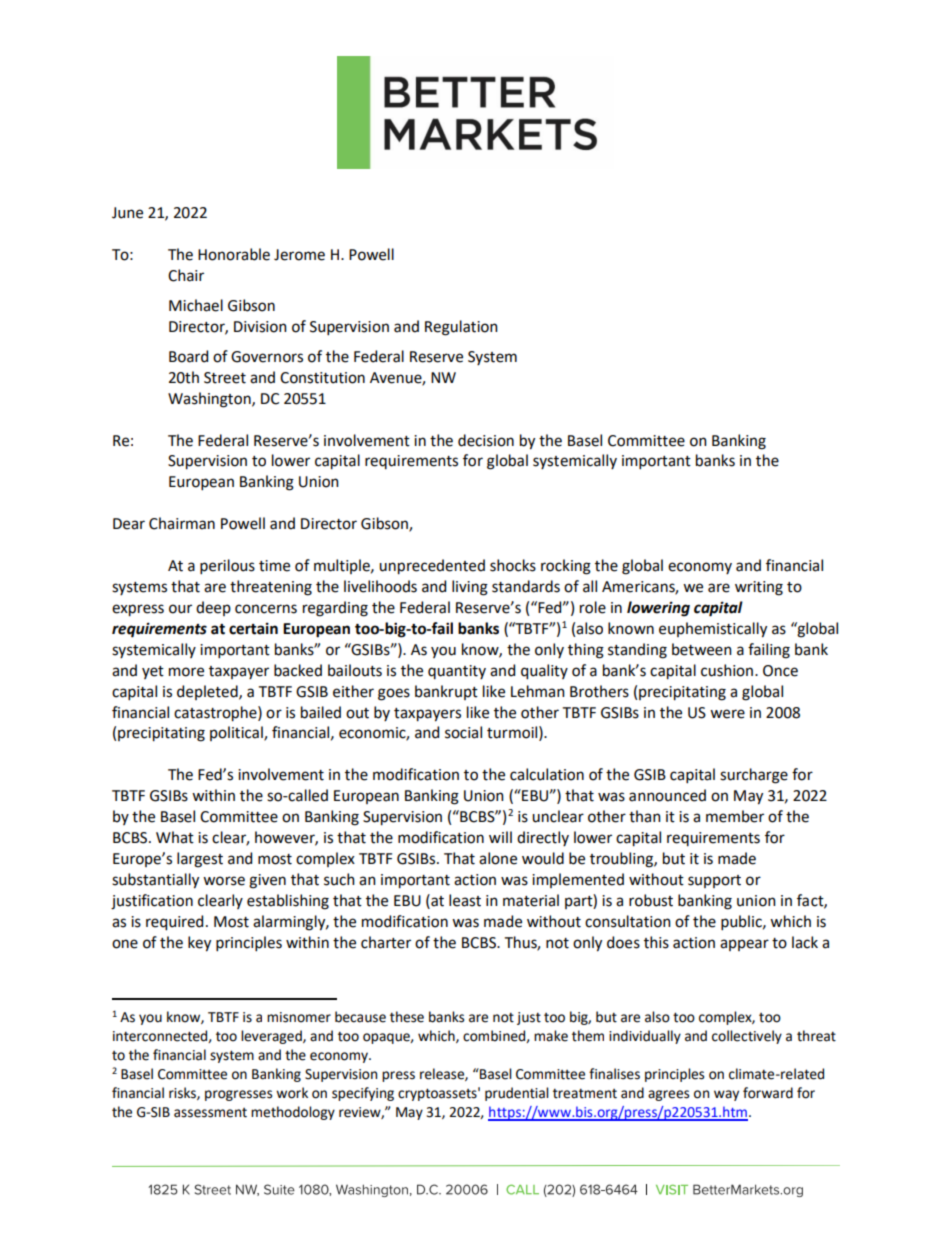 This screenshot has width=952, height=1233. I want to click on Regulation, so click(461, 328).
